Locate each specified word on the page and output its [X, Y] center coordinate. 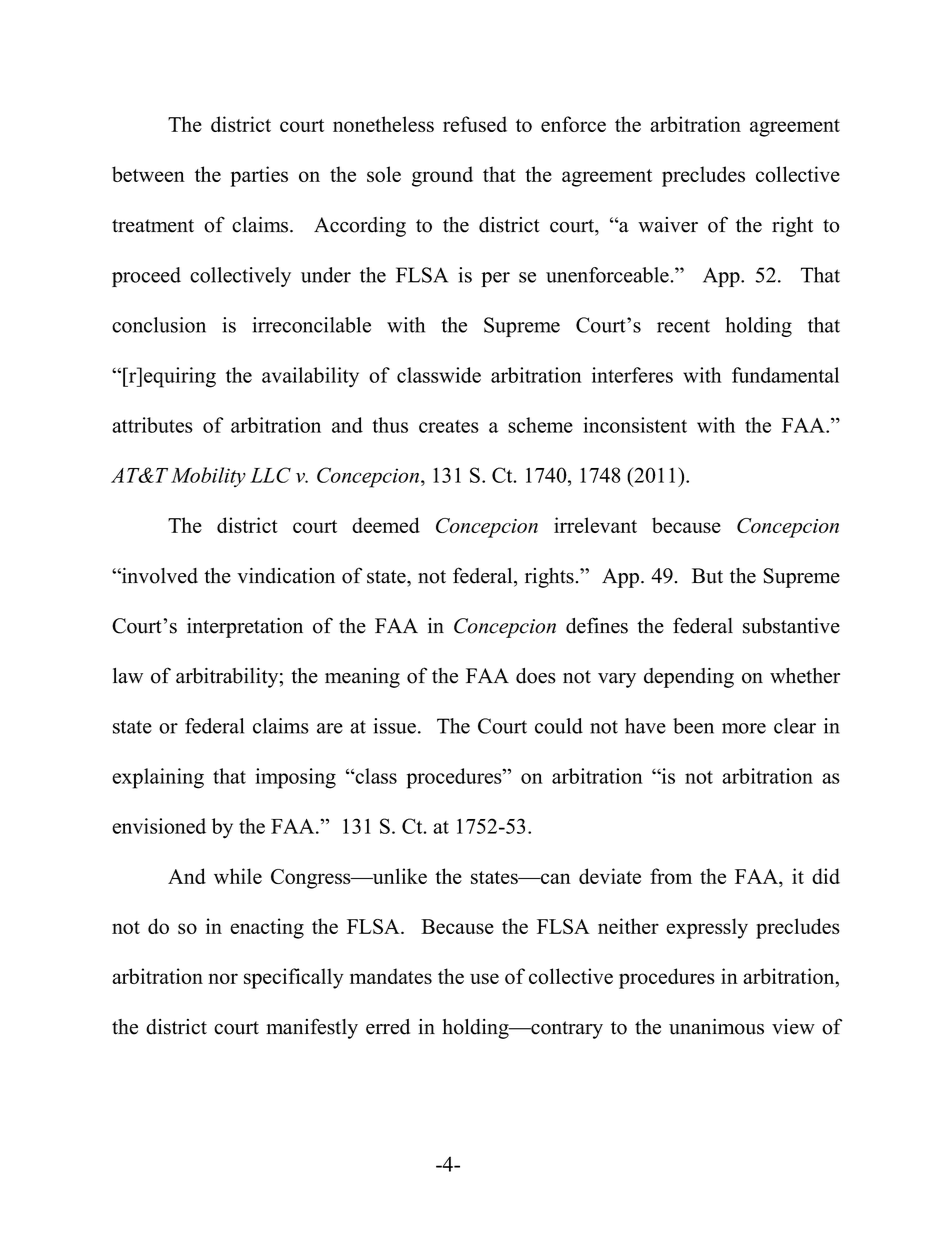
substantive [791, 626]
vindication [286, 576]
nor [223, 978]
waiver [668, 225]
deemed [386, 525]
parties [259, 176]
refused [475, 124]
